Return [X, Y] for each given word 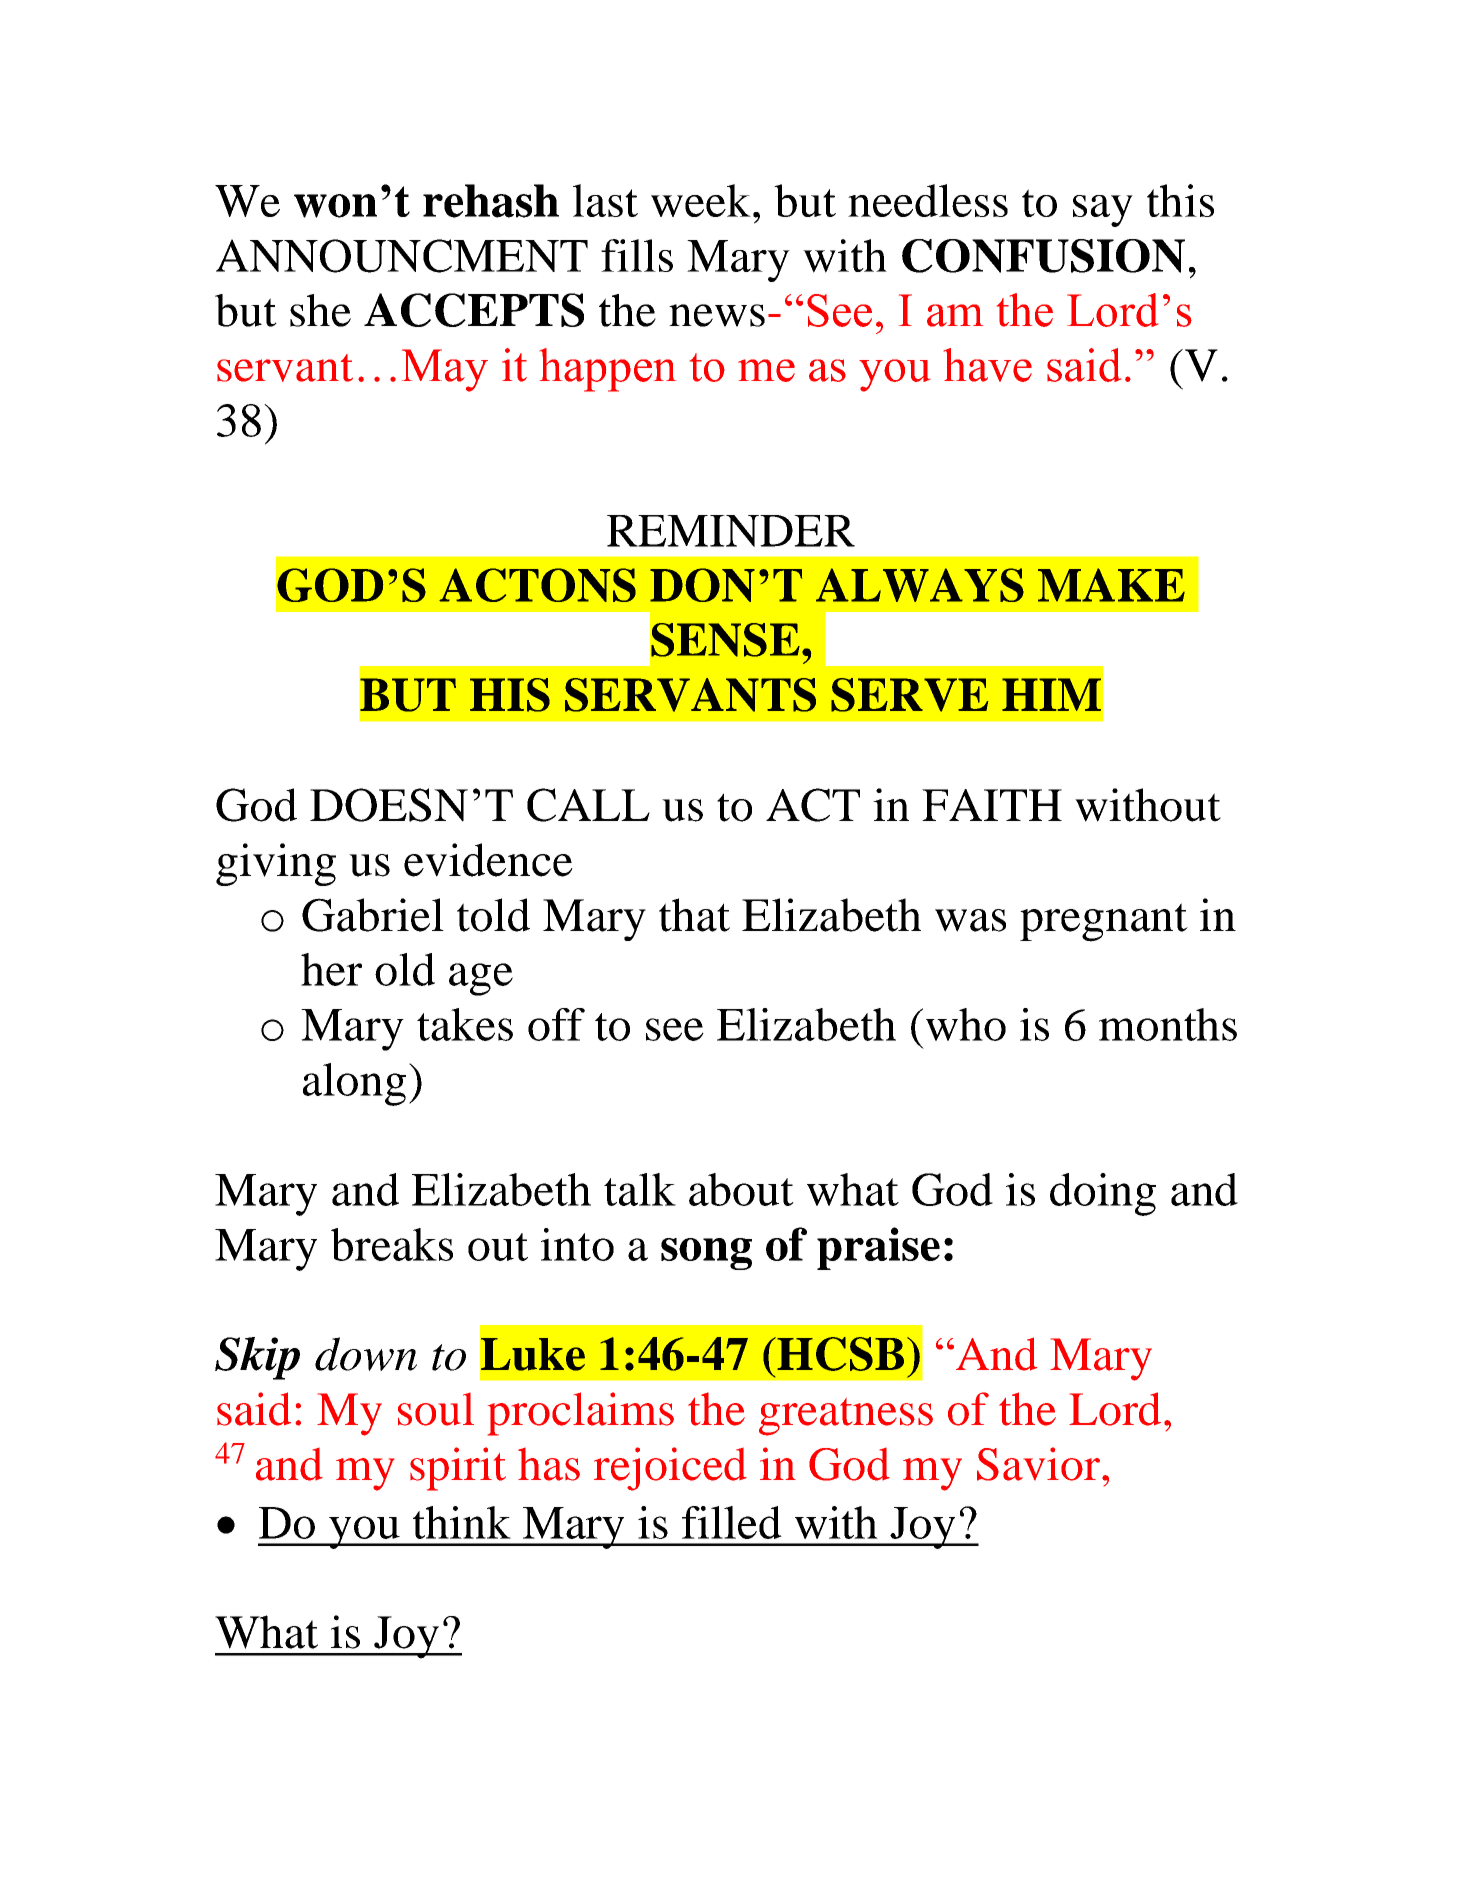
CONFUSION [1043, 256]
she [320, 310]
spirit [458, 1469]
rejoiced [670, 1469]
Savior [1038, 1464]
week [701, 200]
